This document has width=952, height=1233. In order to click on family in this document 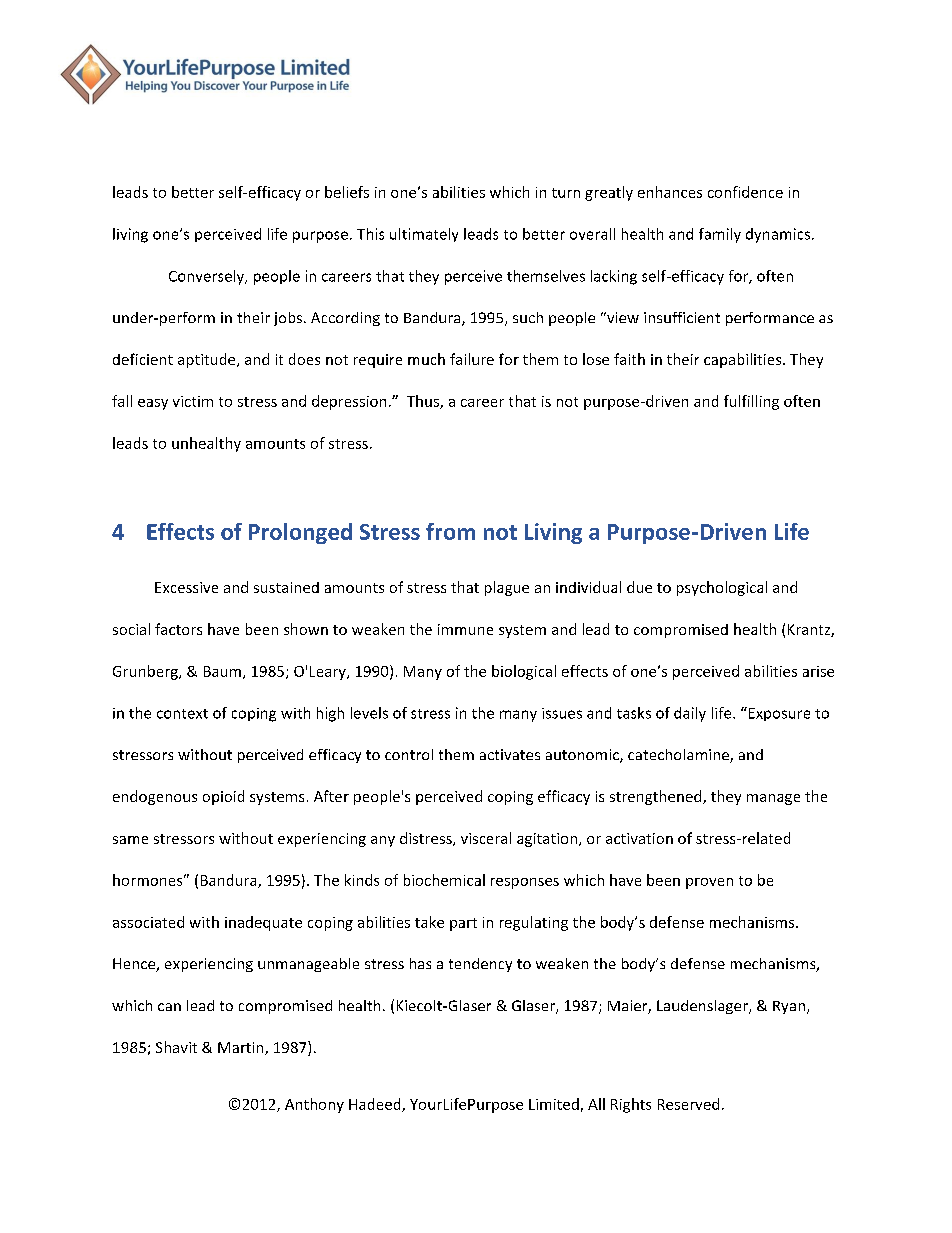, I will do `click(720, 235)`.
